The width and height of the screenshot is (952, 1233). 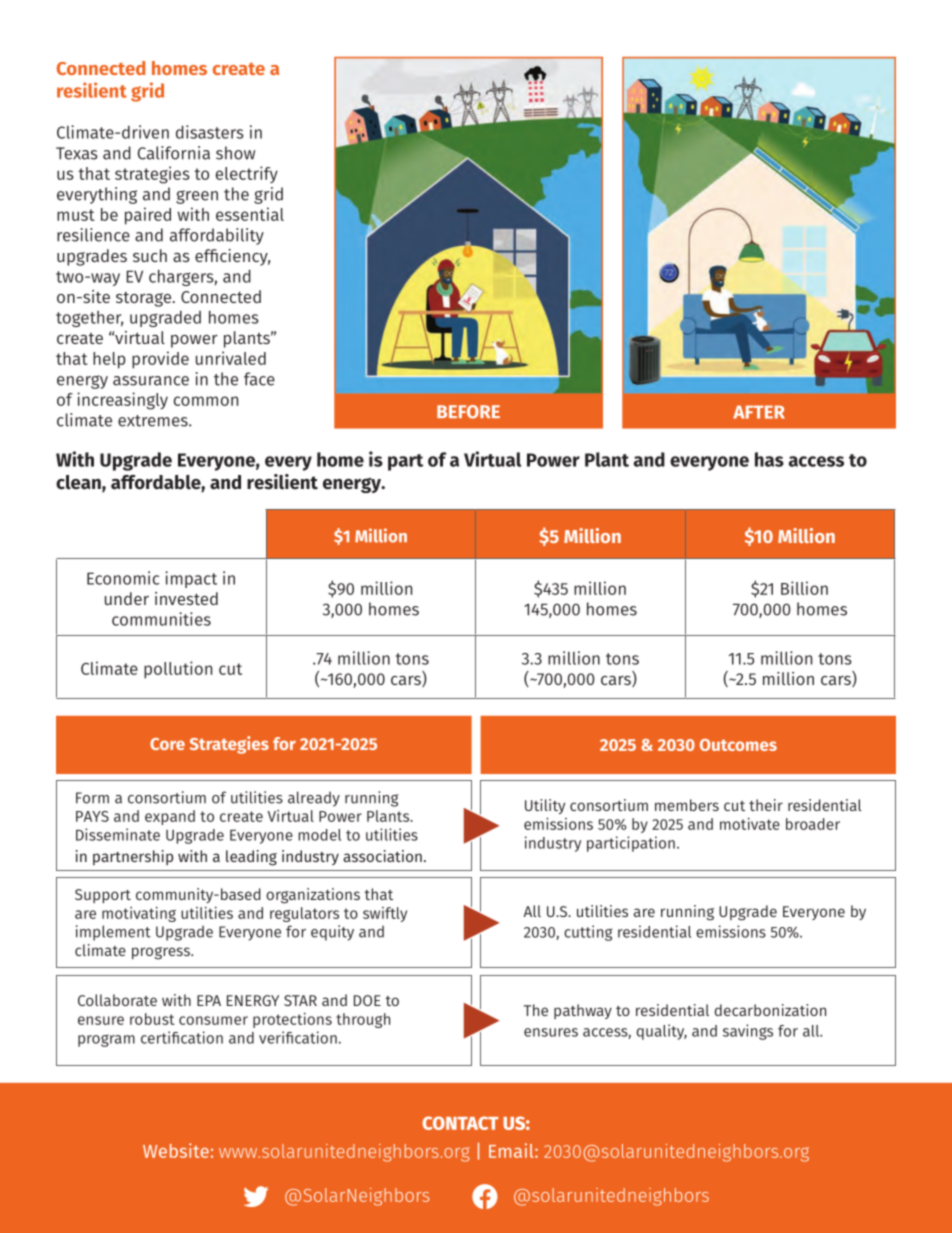 I want to click on certification, so click(x=182, y=1037).
